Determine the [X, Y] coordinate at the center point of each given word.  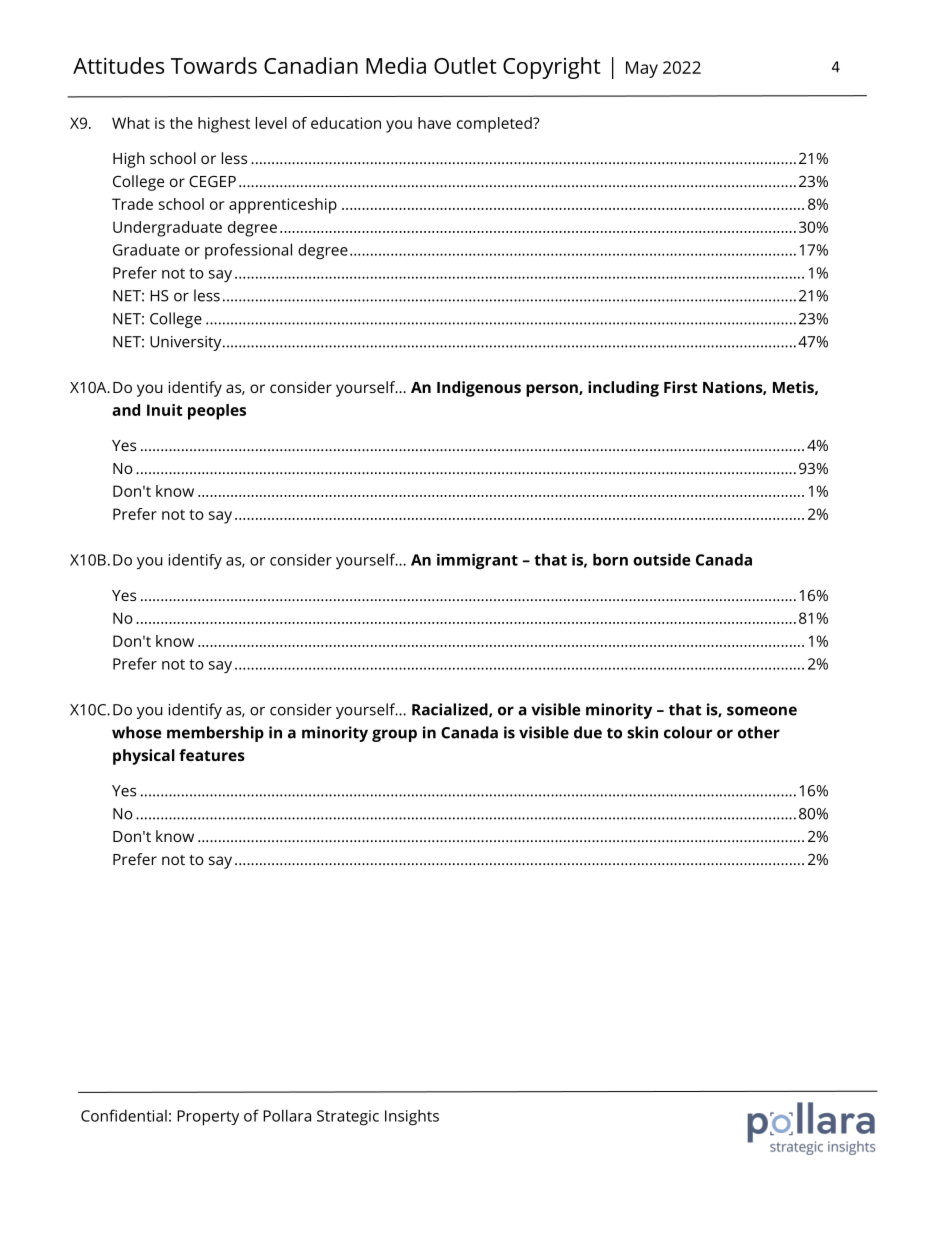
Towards [214, 65]
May [642, 69]
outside [662, 559]
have [434, 123]
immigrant [477, 561]
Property [208, 1118]
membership [215, 734]
